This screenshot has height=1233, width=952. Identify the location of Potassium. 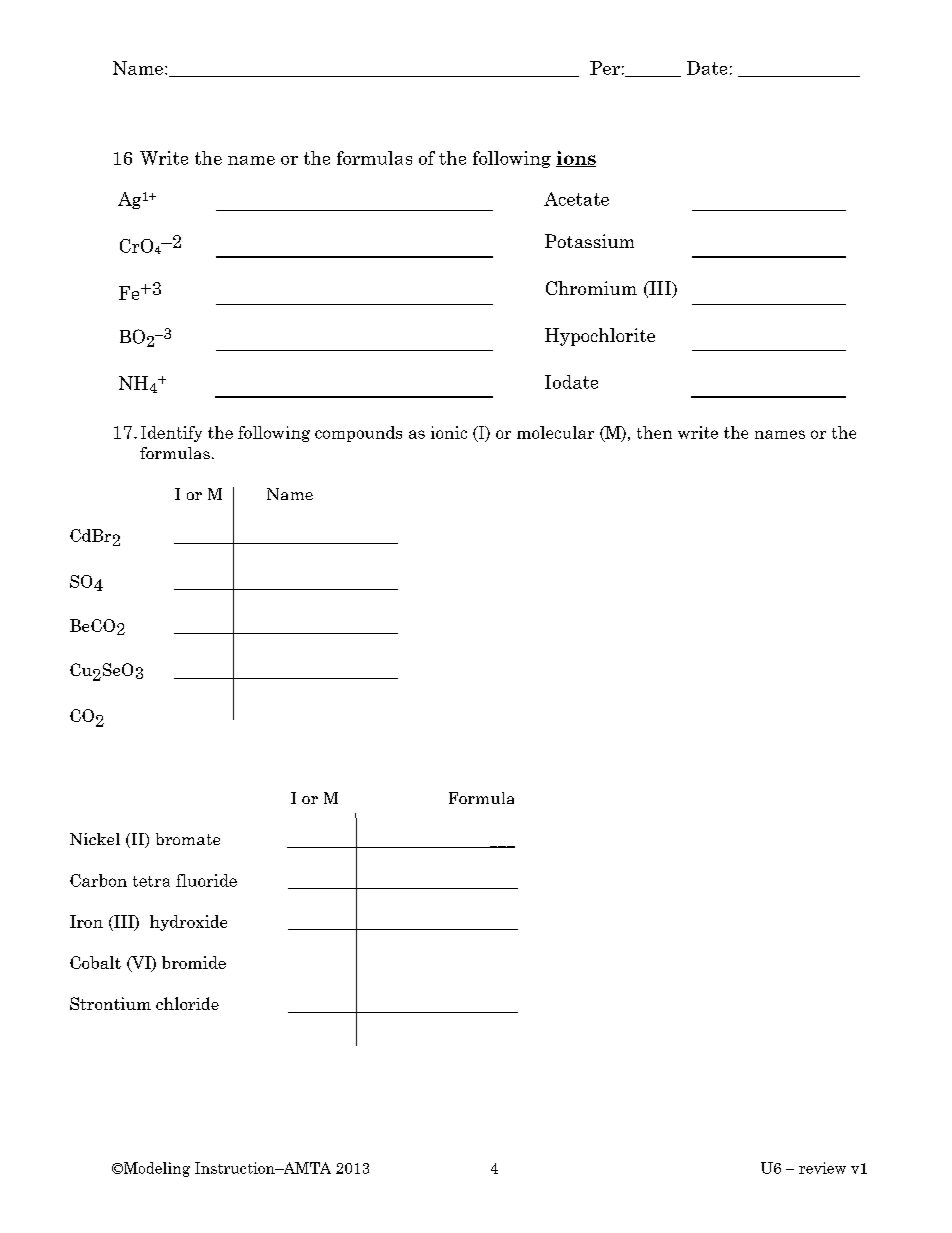
(589, 241).
